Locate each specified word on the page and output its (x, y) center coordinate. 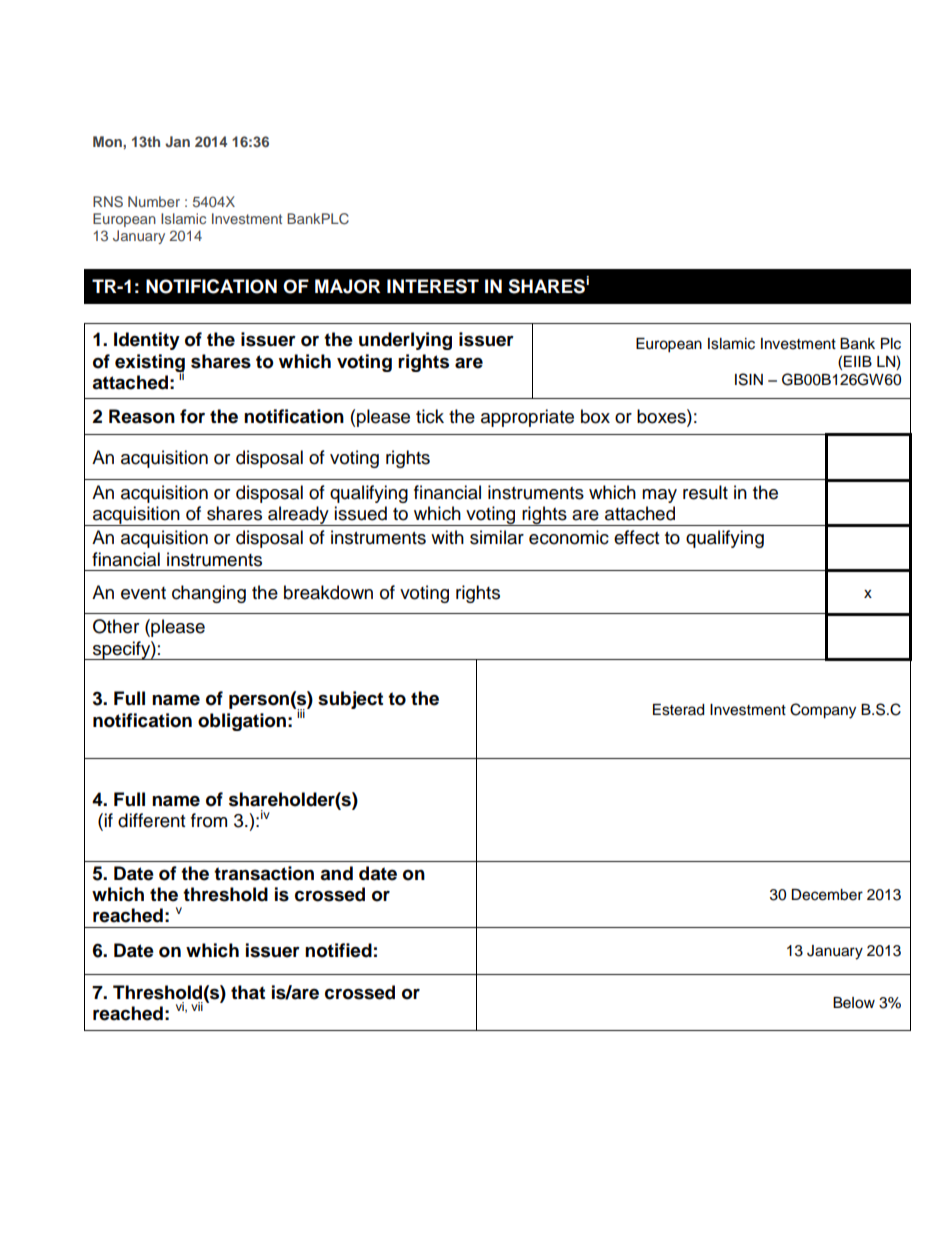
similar (497, 537)
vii (197, 1006)
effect (636, 537)
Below (854, 1003)
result (705, 492)
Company (823, 711)
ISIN (749, 379)
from (209, 820)
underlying (405, 341)
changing (209, 594)
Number (154, 201)
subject (350, 700)
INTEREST (433, 286)
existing (150, 364)
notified (338, 950)
